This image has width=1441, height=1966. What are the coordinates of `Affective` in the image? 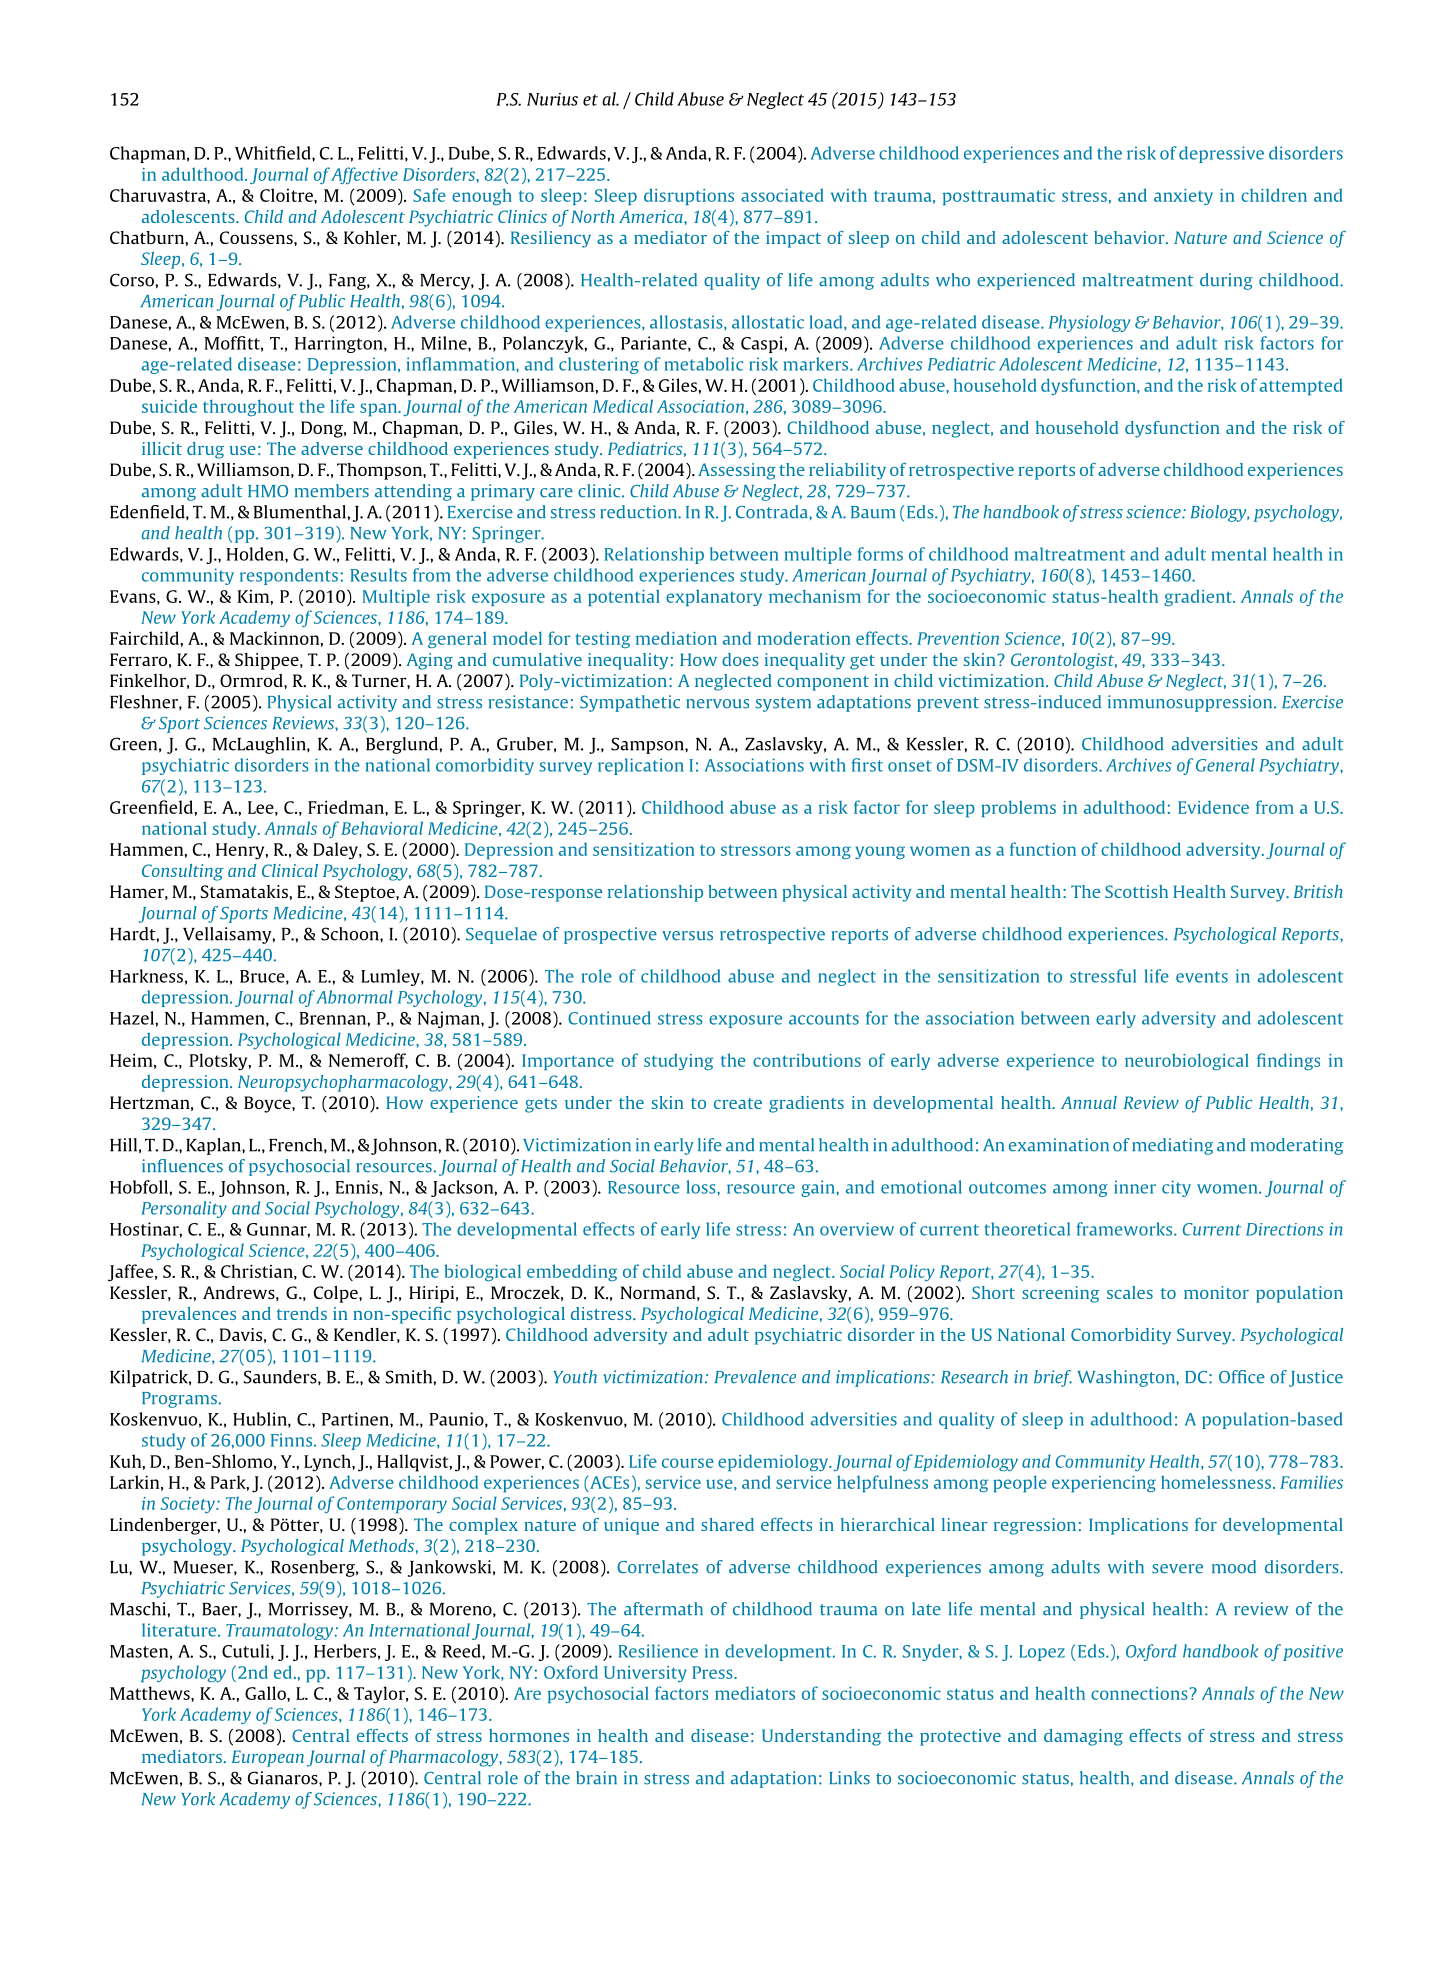 It's located at (364, 175).
